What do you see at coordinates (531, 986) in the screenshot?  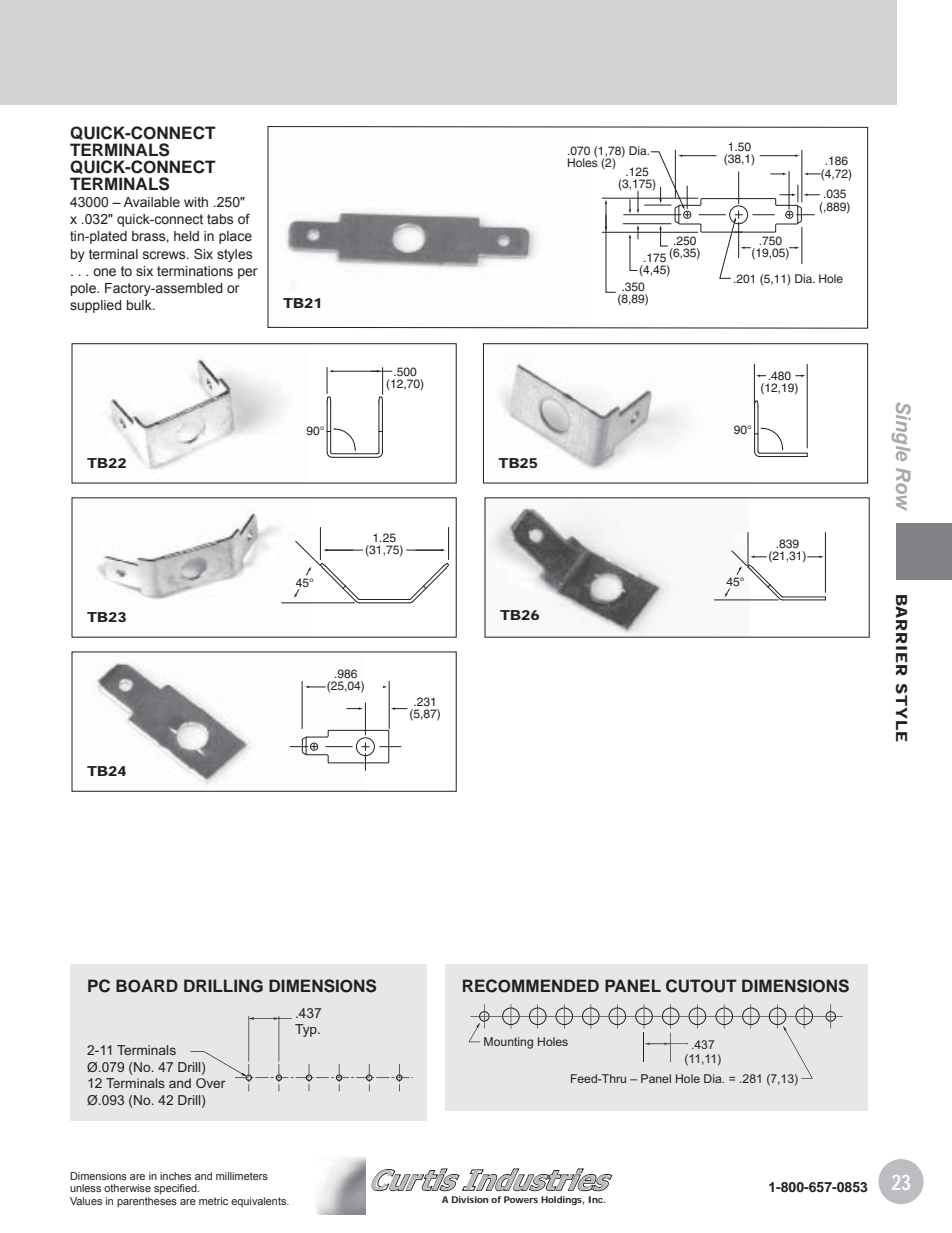 I see `RECOMMENDED` at bounding box center [531, 986].
